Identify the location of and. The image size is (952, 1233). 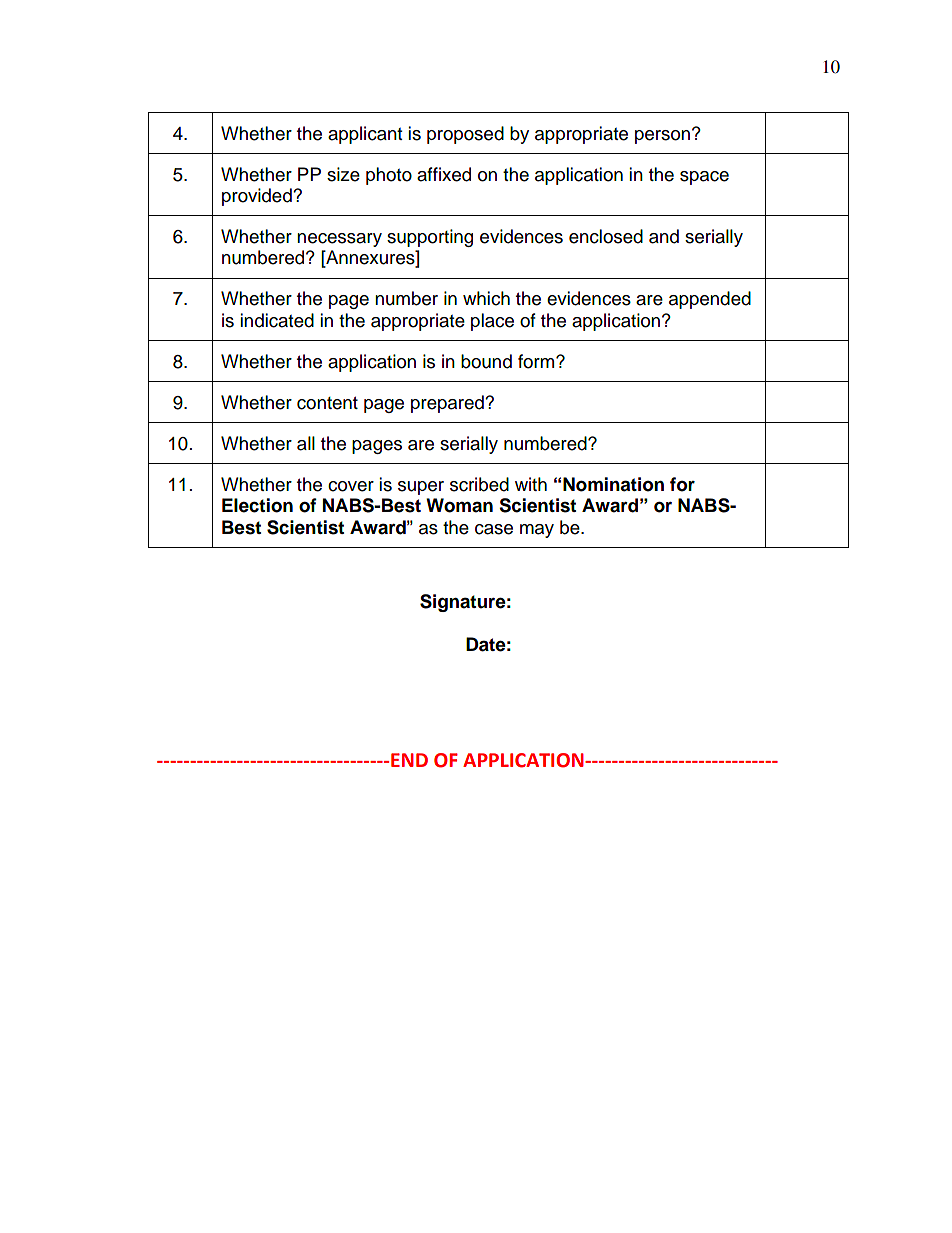
(664, 236).
